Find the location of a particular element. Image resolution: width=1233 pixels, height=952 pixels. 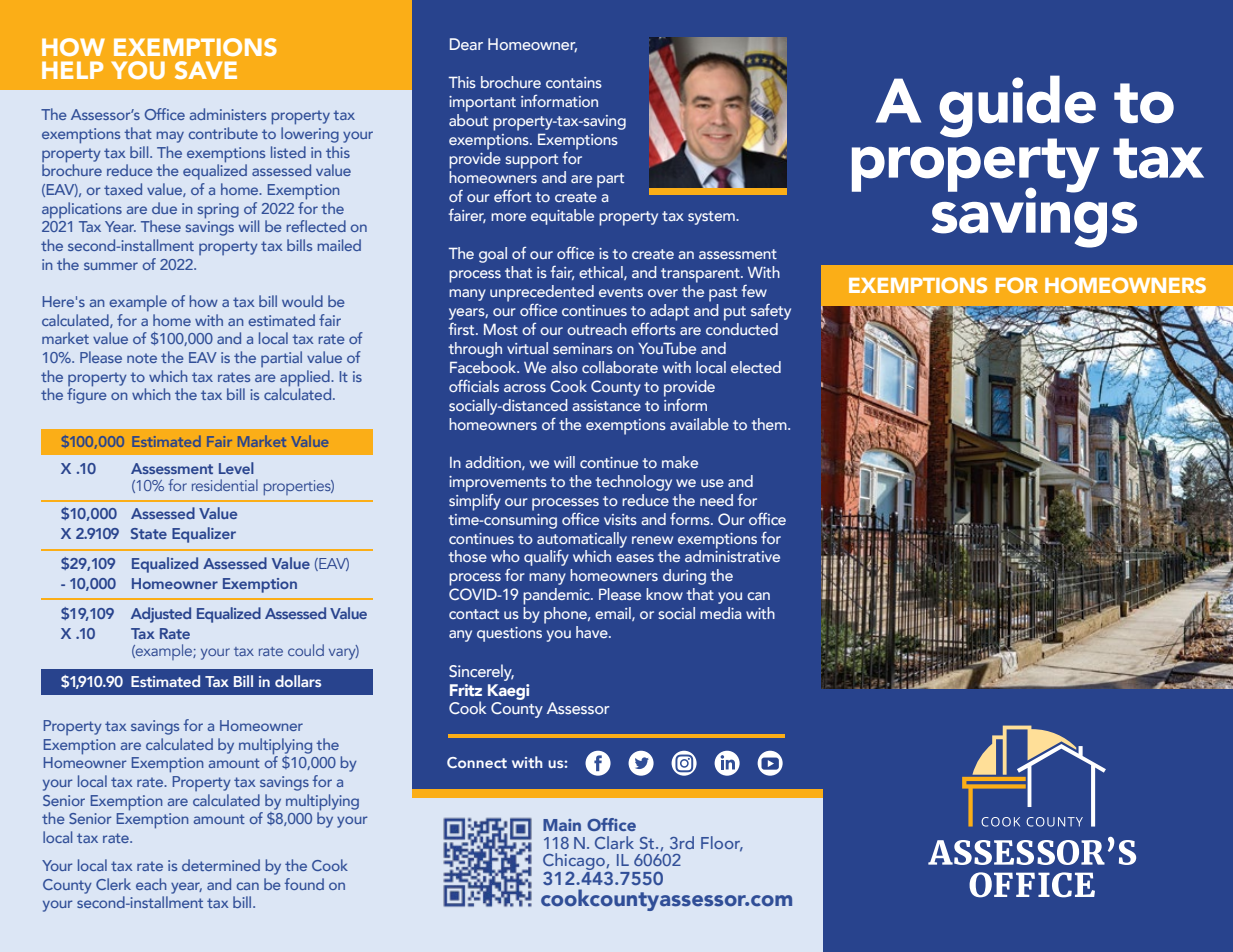

SAVE is located at coordinates (206, 70).
